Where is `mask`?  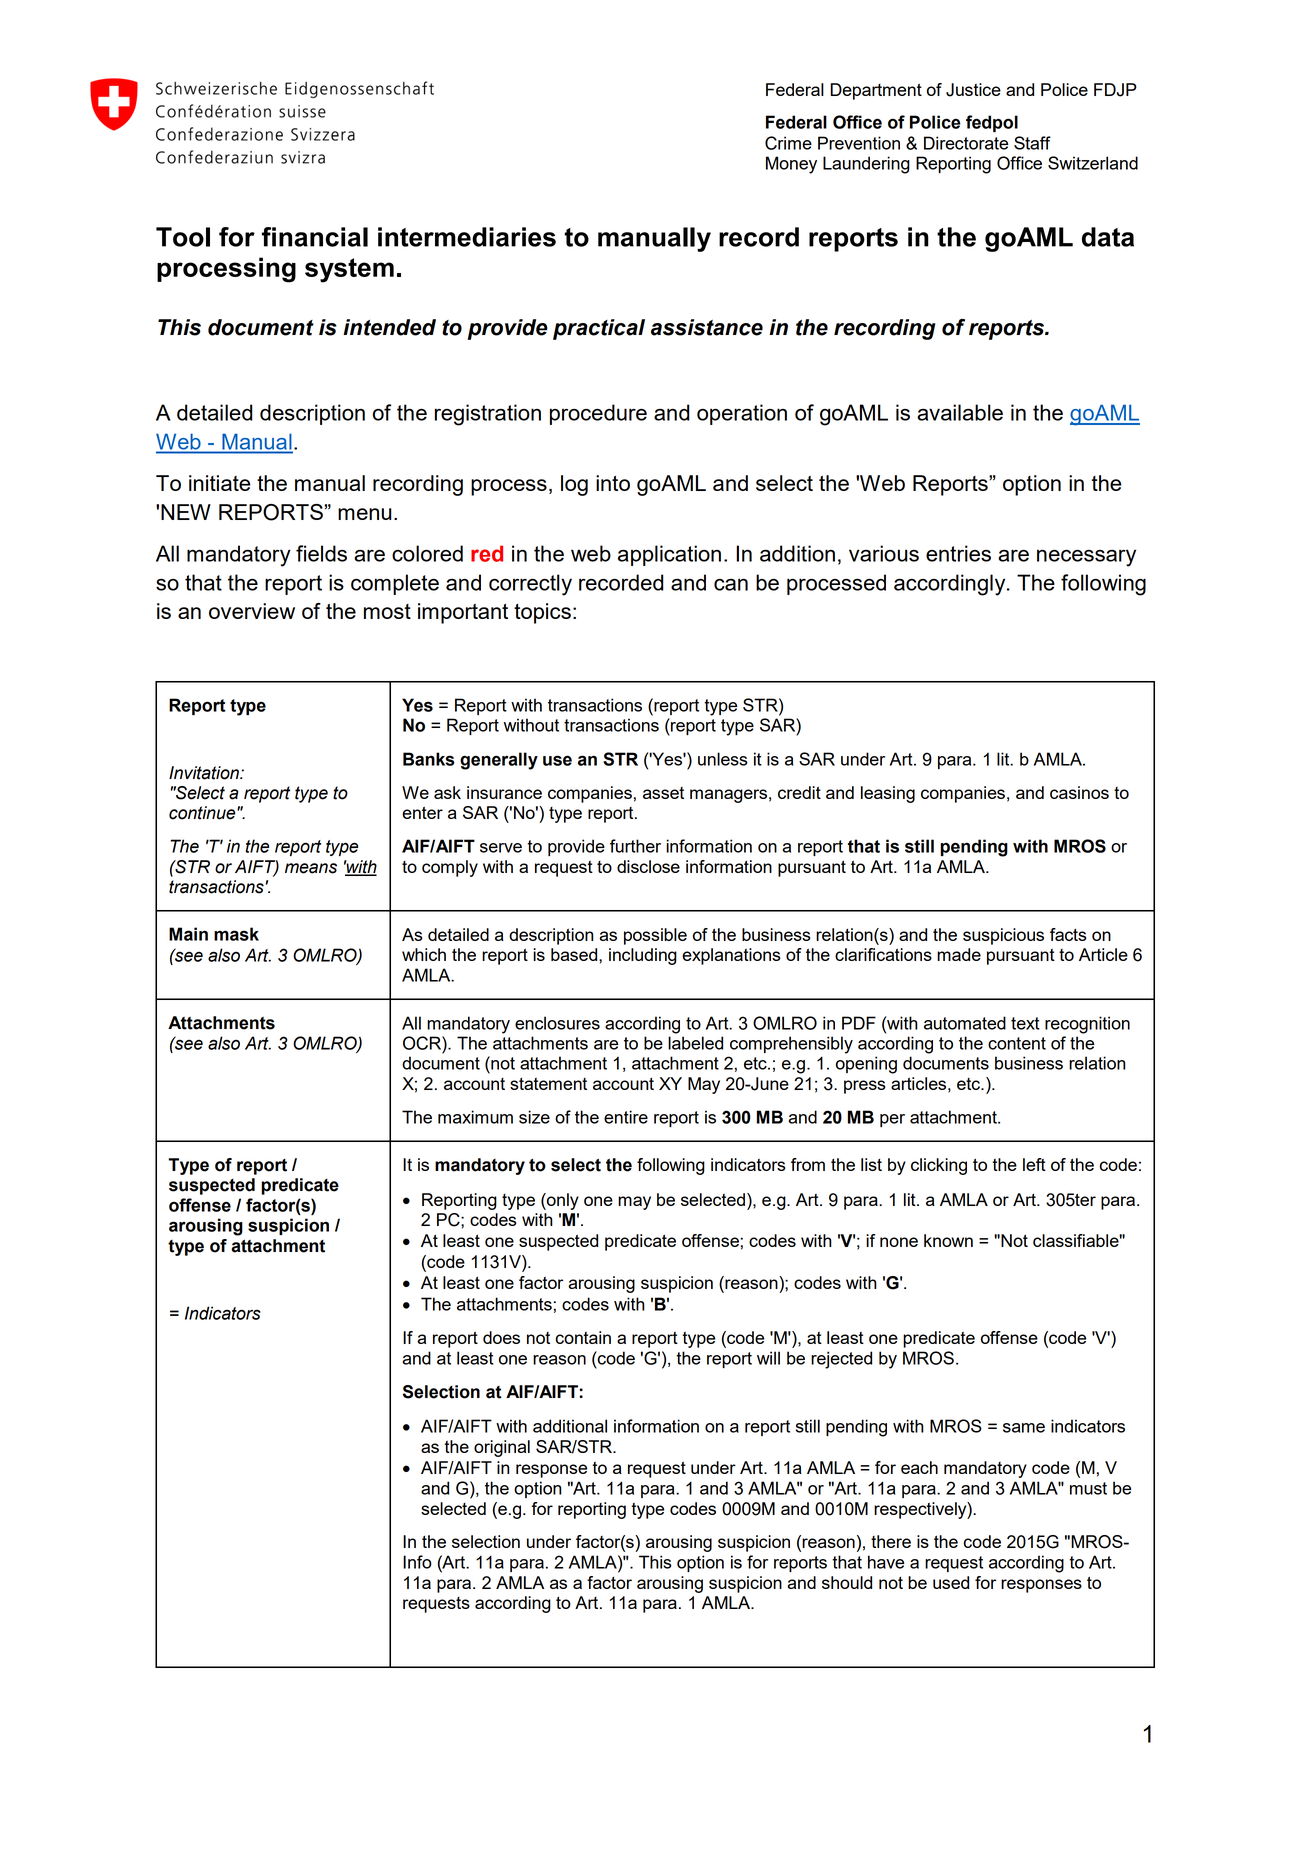 mask is located at coordinates (236, 934).
